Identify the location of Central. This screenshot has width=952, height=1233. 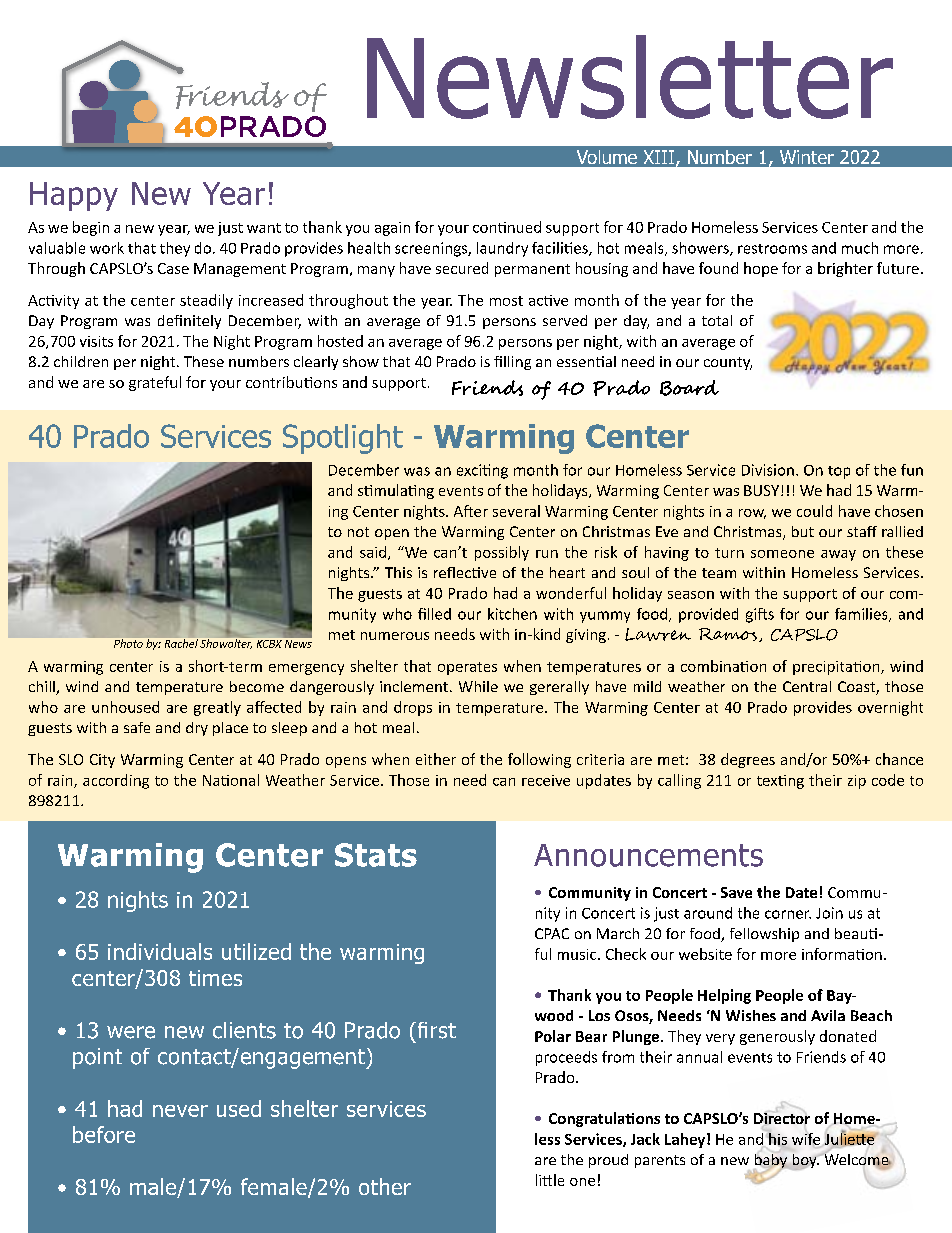
(807, 686).
